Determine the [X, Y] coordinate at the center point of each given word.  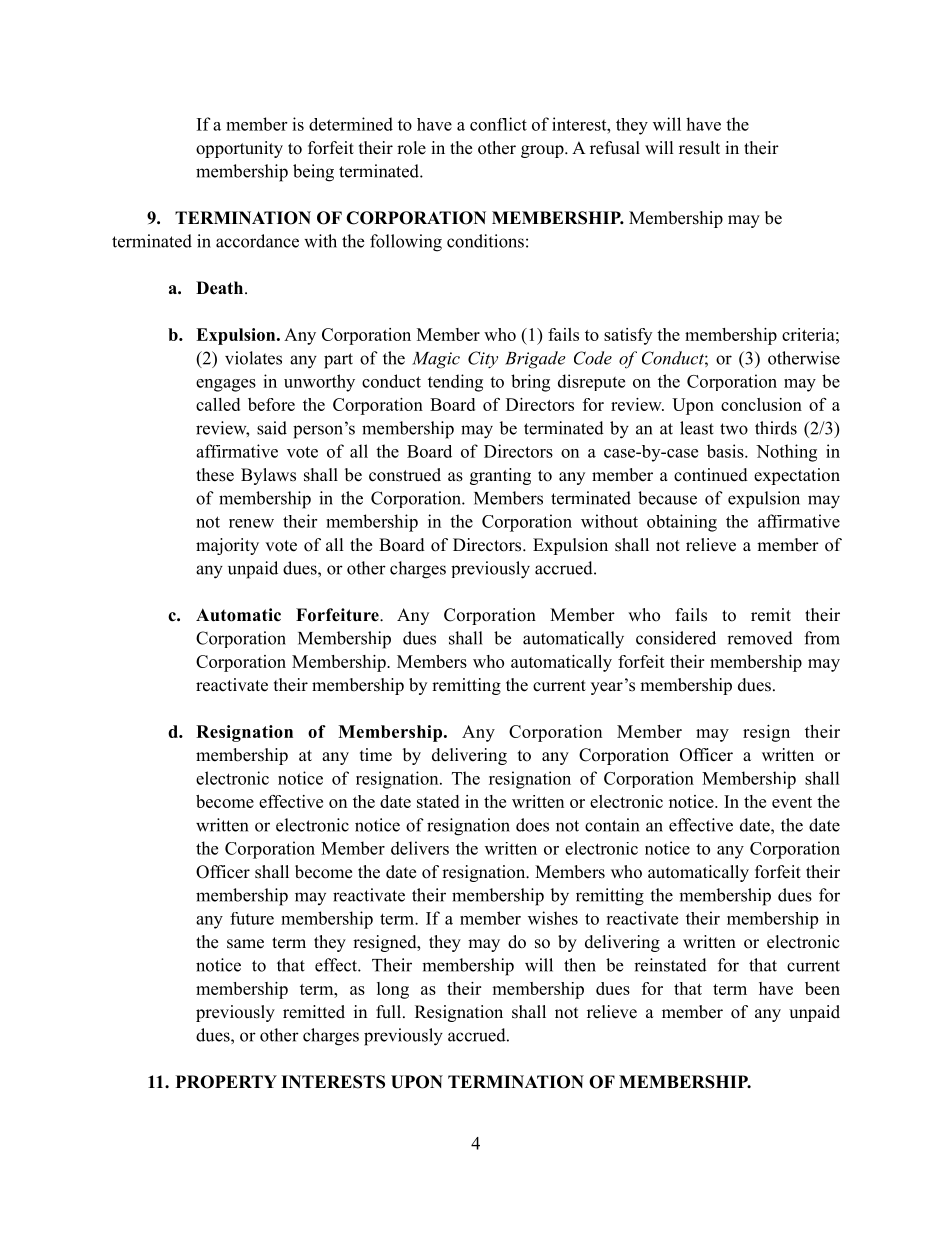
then [580, 965]
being [313, 173]
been [822, 988]
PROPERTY [226, 1082]
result [699, 148]
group [543, 151]
